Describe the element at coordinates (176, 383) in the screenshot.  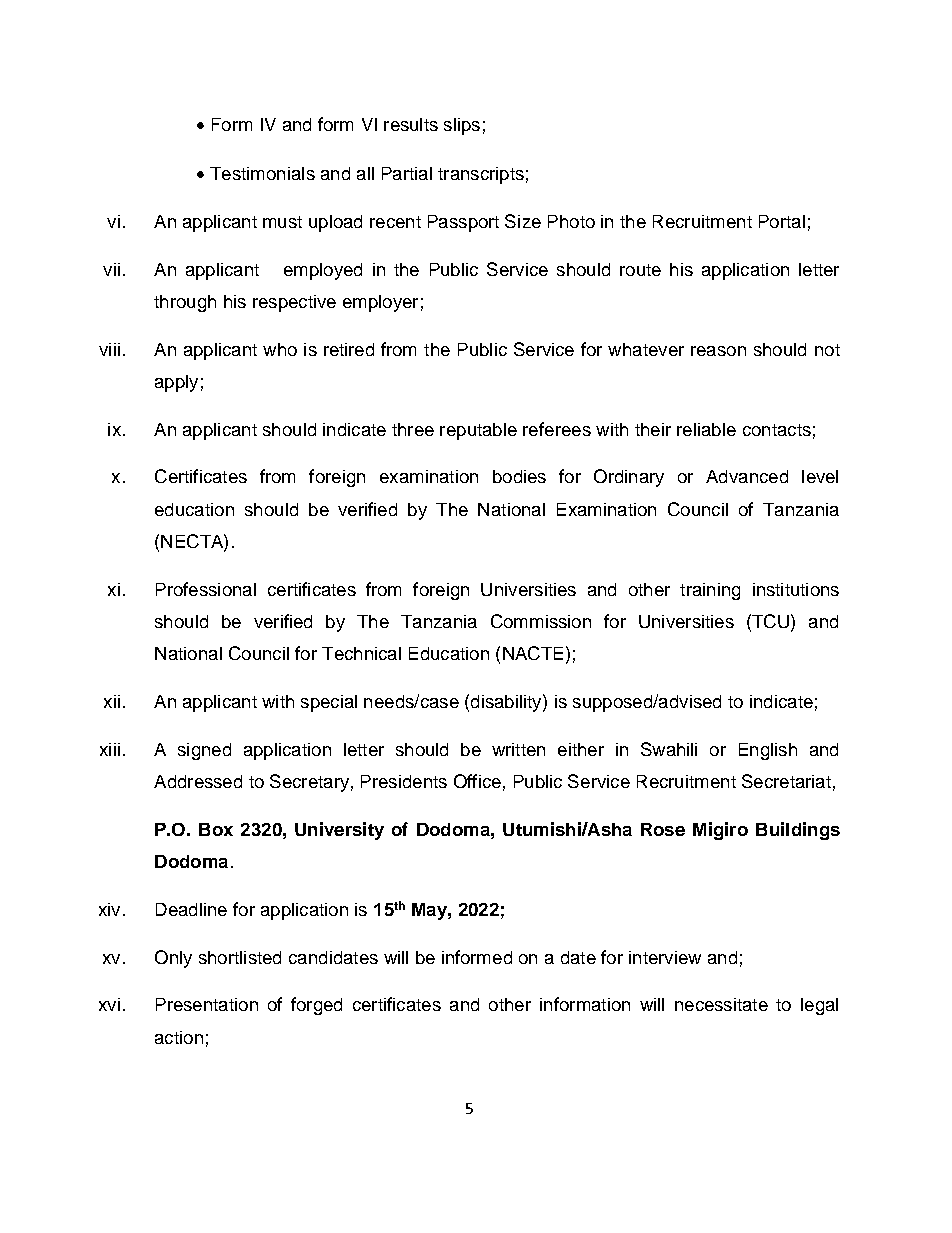
I see `apply` at that location.
